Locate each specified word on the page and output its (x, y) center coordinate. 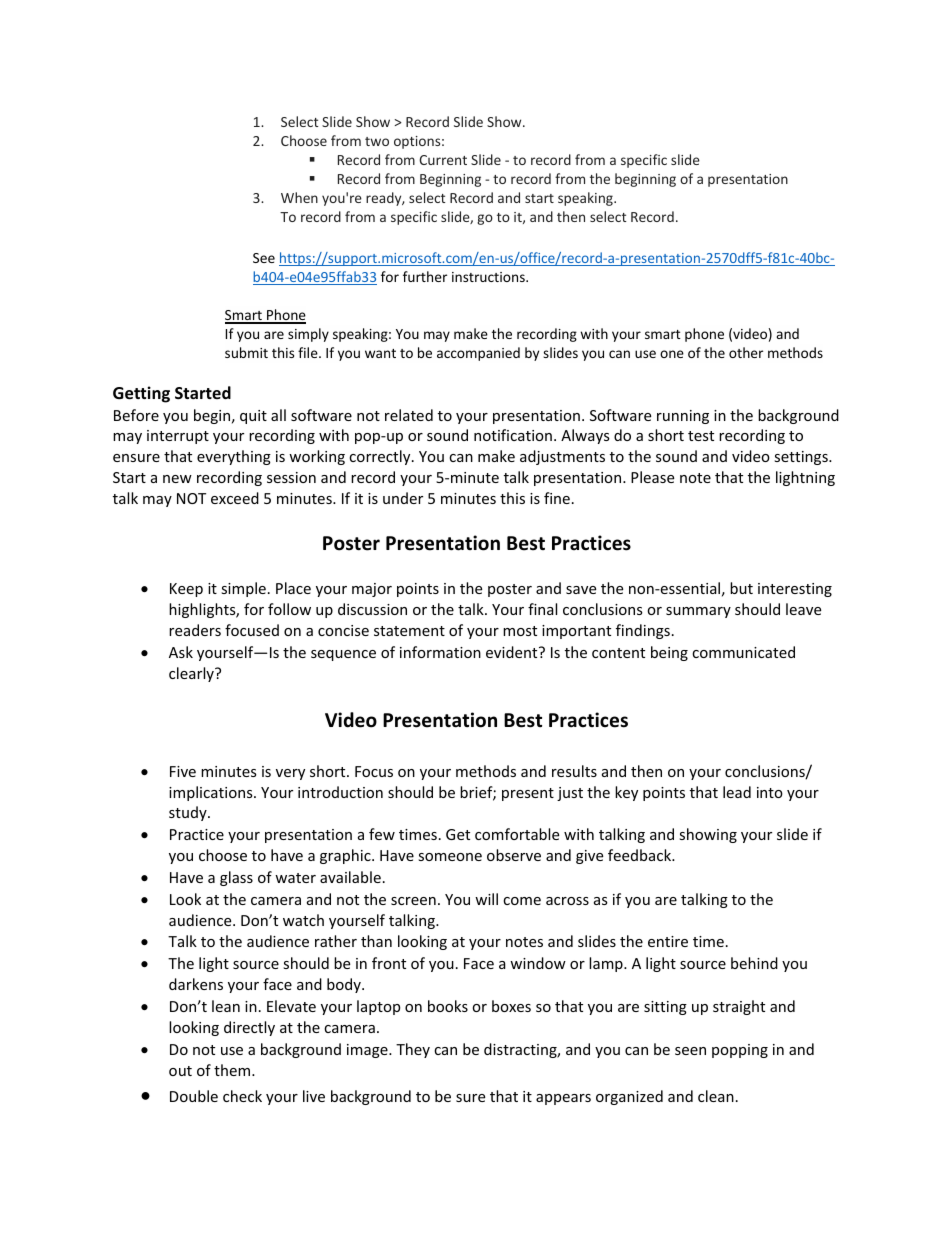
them (233, 1070)
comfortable (517, 834)
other (746, 352)
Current (443, 160)
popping (740, 1051)
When (299, 197)
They (413, 1050)
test (701, 436)
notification (513, 435)
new (177, 479)
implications (212, 793)
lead (737, 792)
